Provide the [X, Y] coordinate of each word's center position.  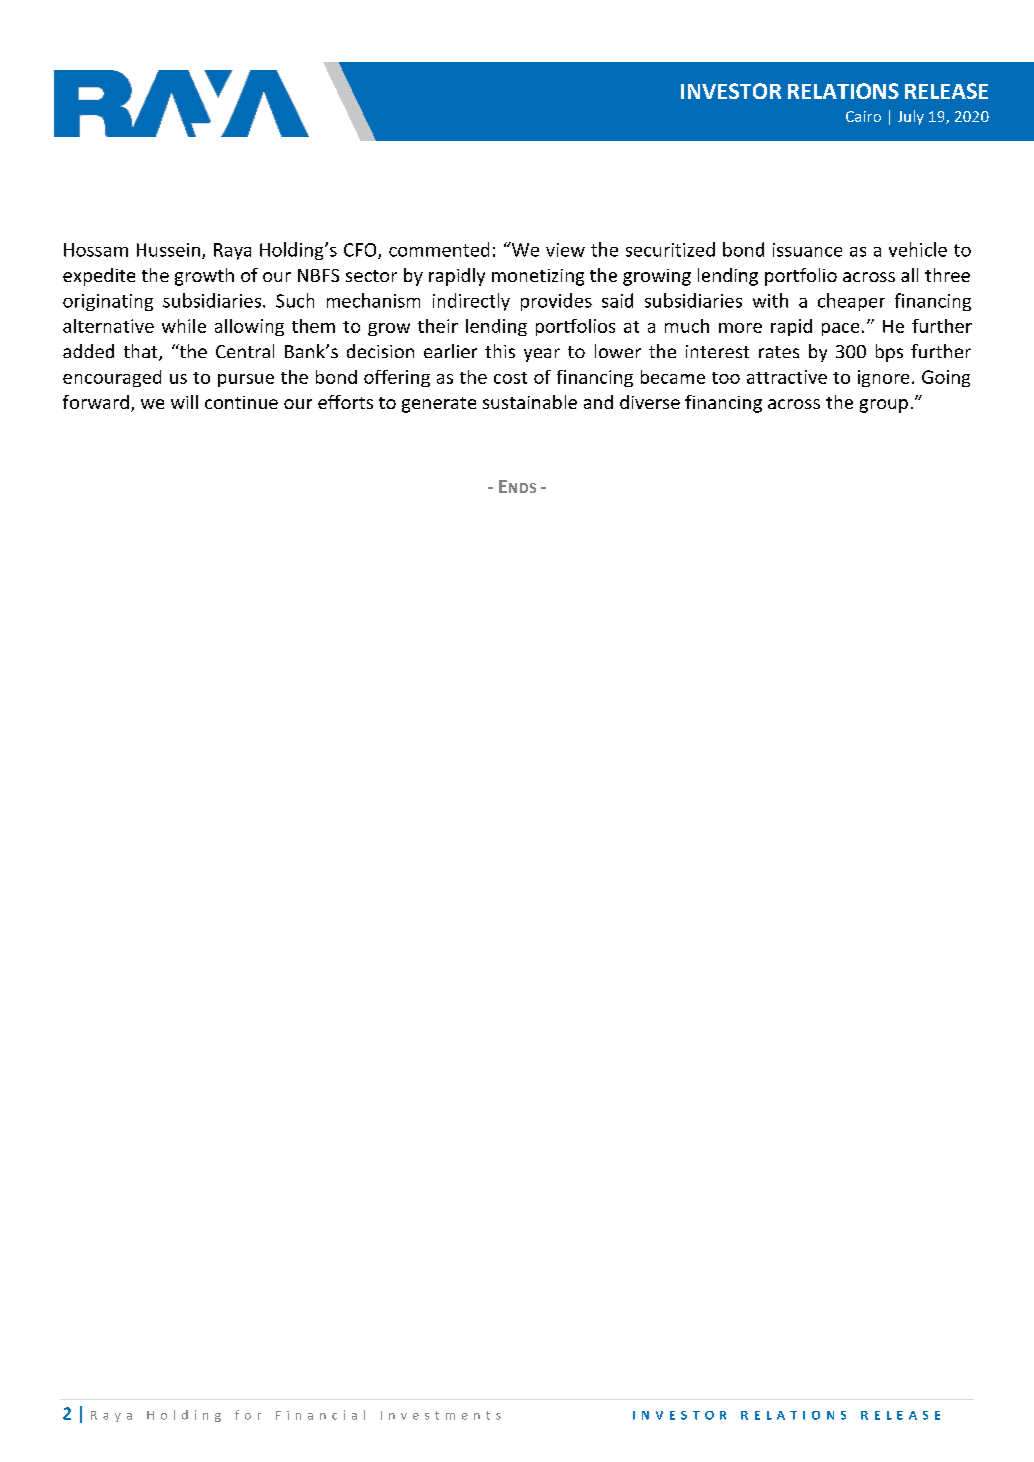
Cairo [863, 116]
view [565, 250]
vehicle [918, 249]
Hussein [168, 250]
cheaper [851, 302]
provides [556, 302]
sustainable [530, 402]
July [911, 117]
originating [108, 302]
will [184, 402]
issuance [807, 250]
